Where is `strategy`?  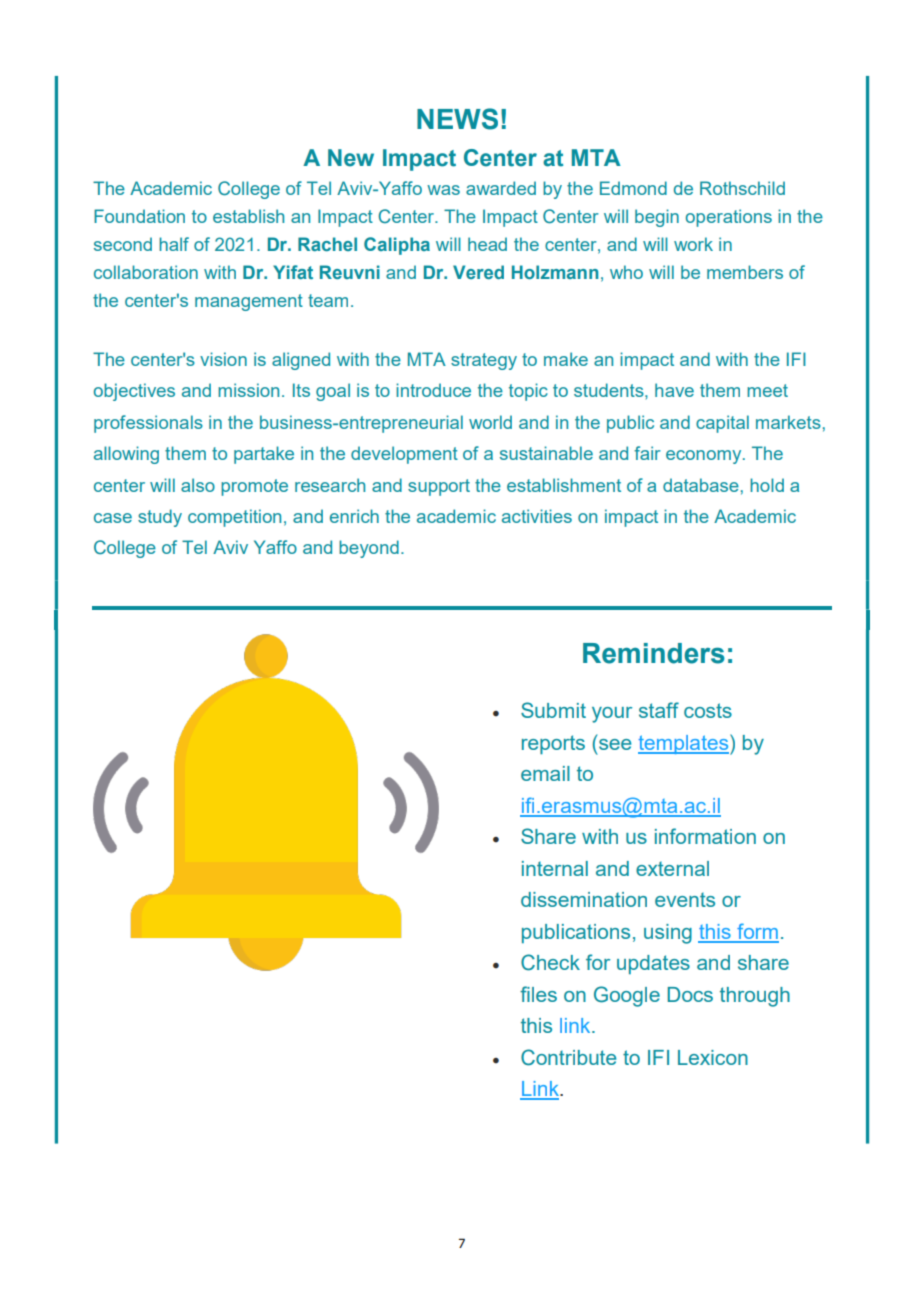
strategy is located at coordinates (484, 361).
